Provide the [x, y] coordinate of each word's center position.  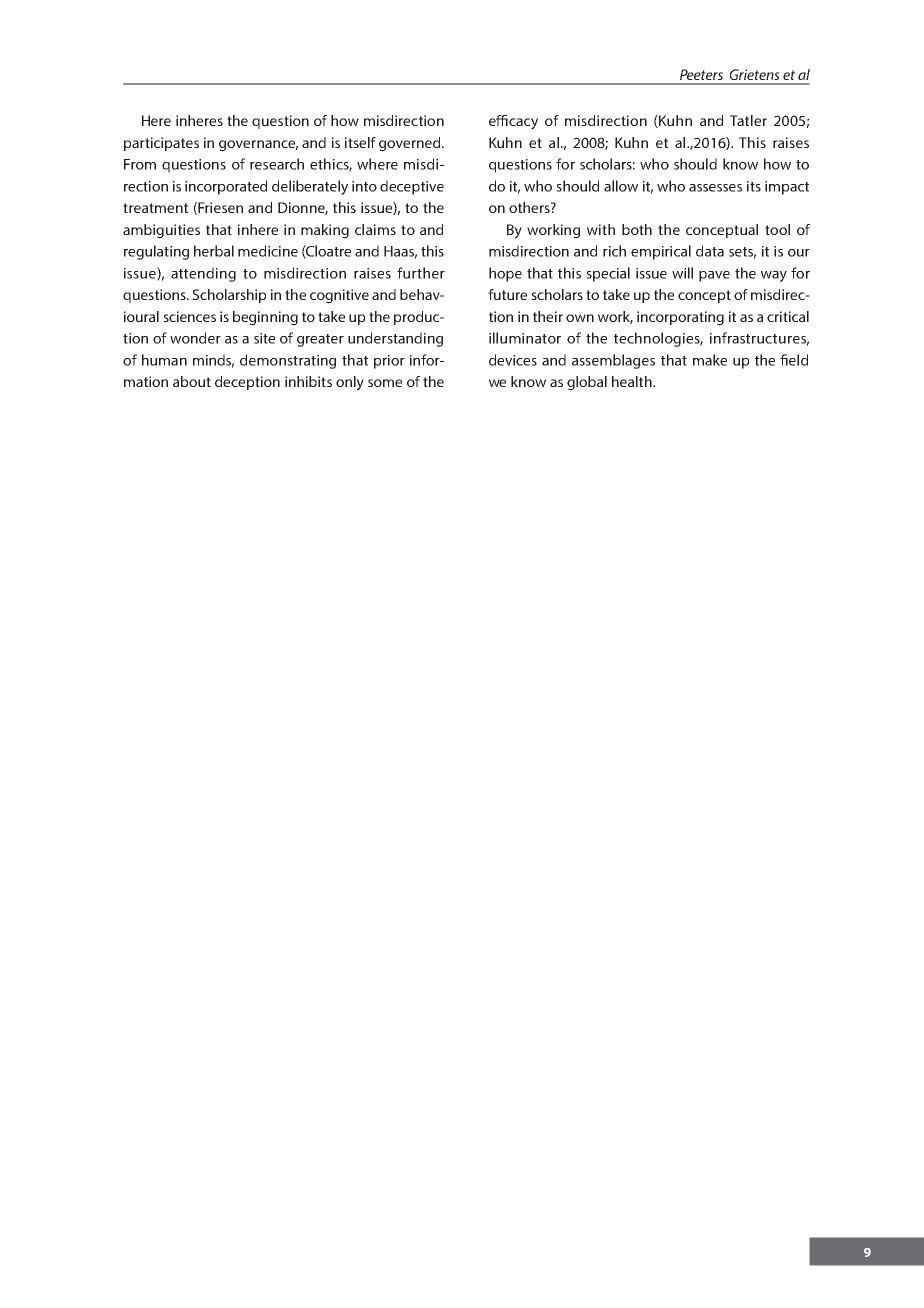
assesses [715, 188]
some [385, 383]
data [710, 251]
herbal [214, 251]
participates [161, 144]
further [421, 273]
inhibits [308, 381]
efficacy [513, 122]
